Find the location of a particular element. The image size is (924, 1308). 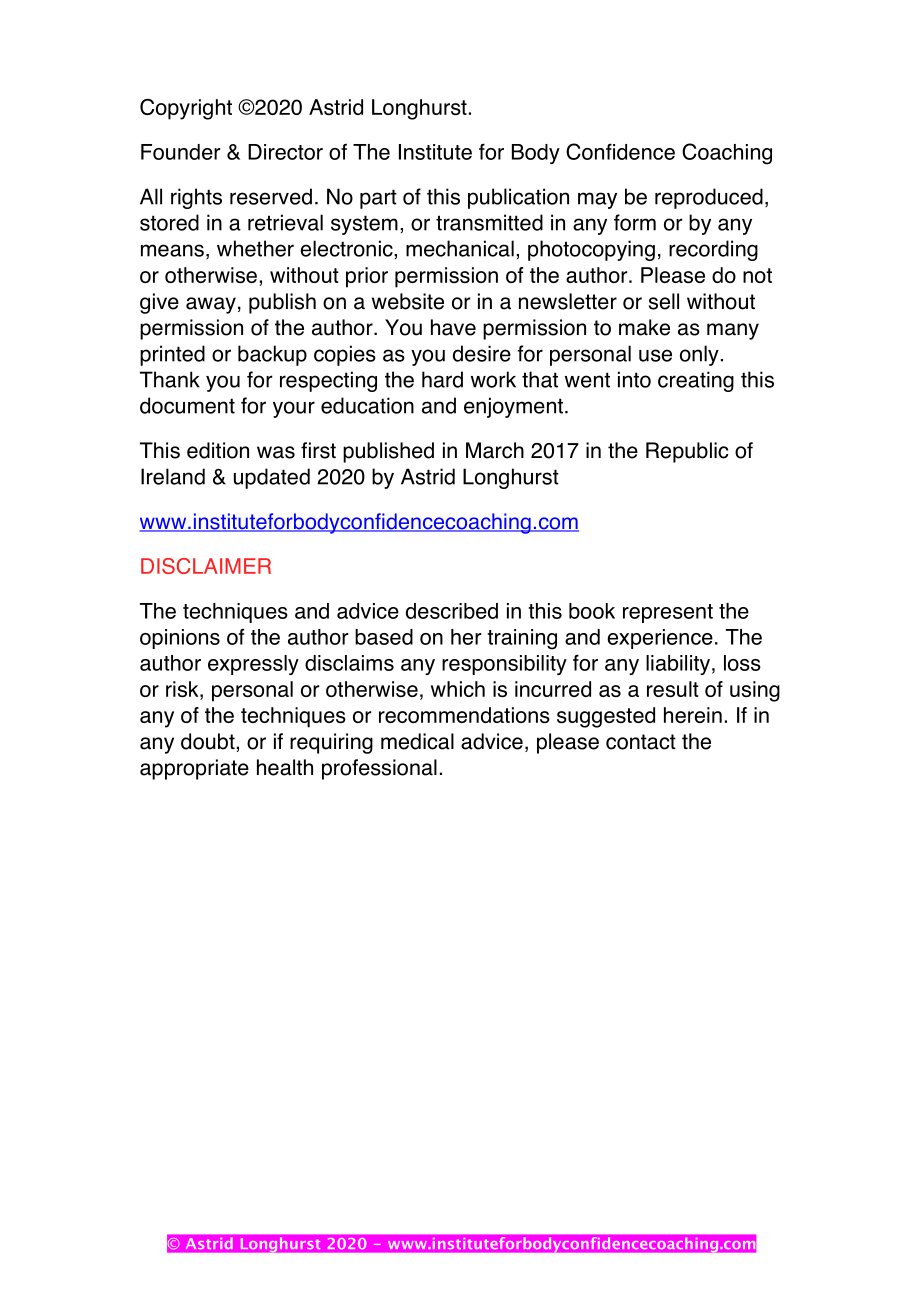

Copyright is located at coordinates (186, 109).
